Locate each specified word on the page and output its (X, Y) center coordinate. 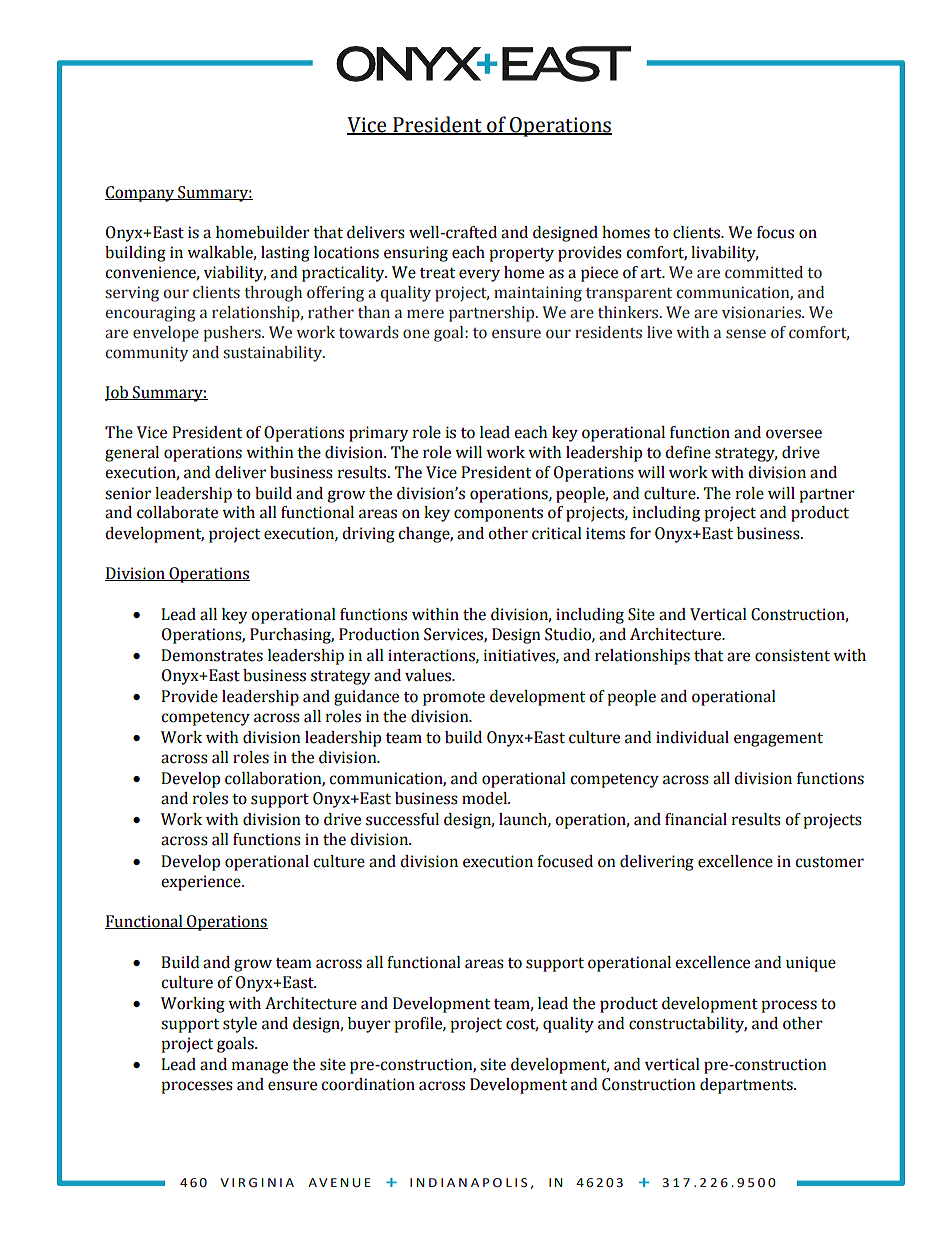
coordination (368, 1084)
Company (141, 194)
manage (260, 1067)
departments (747, 1086)
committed (764, 272)
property (521, 255)
